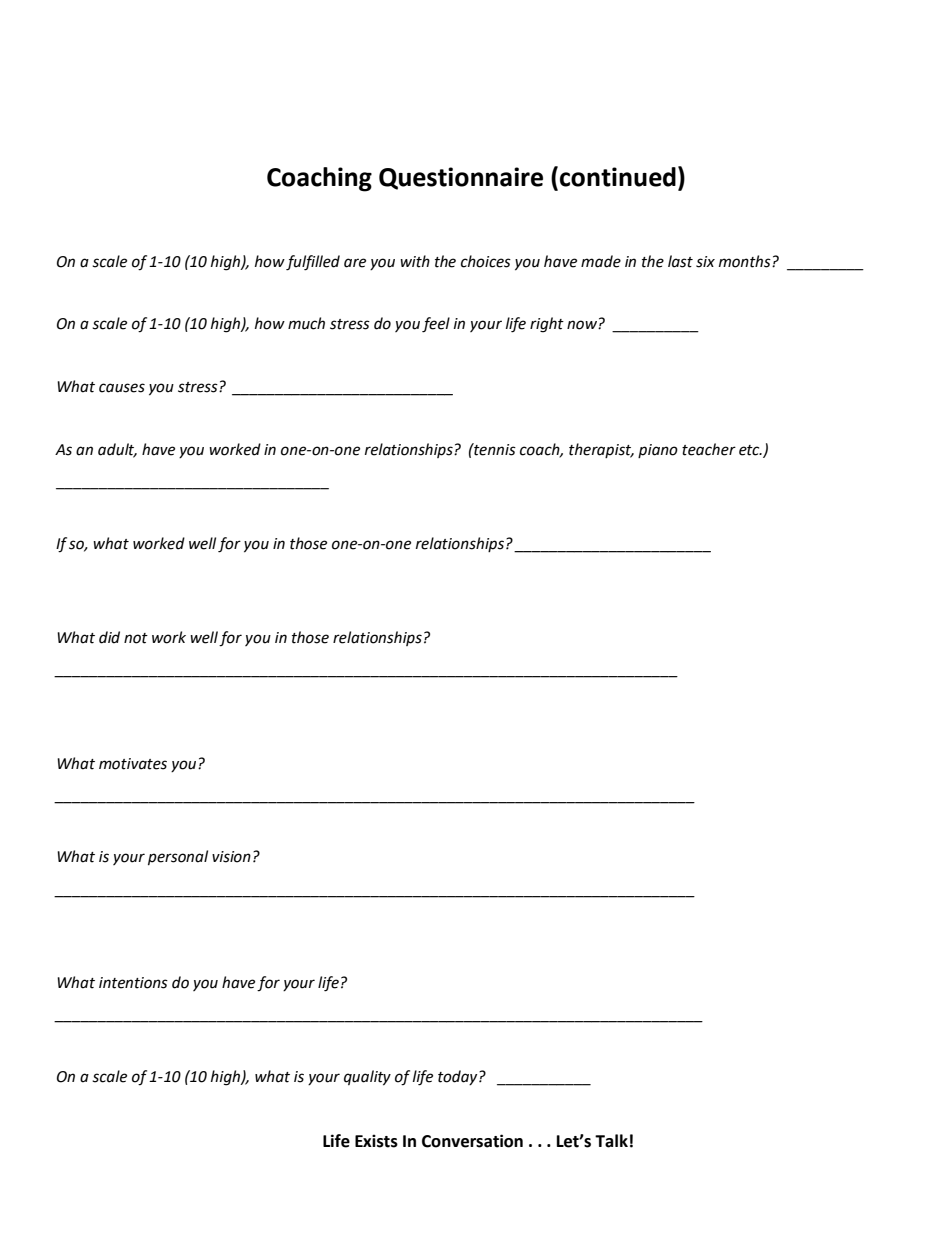 The height and width of the page is (1233, 952). What do you see at coordinates (709, 449) in the page?
I see `teacher` at bounding box center [709, 449].
